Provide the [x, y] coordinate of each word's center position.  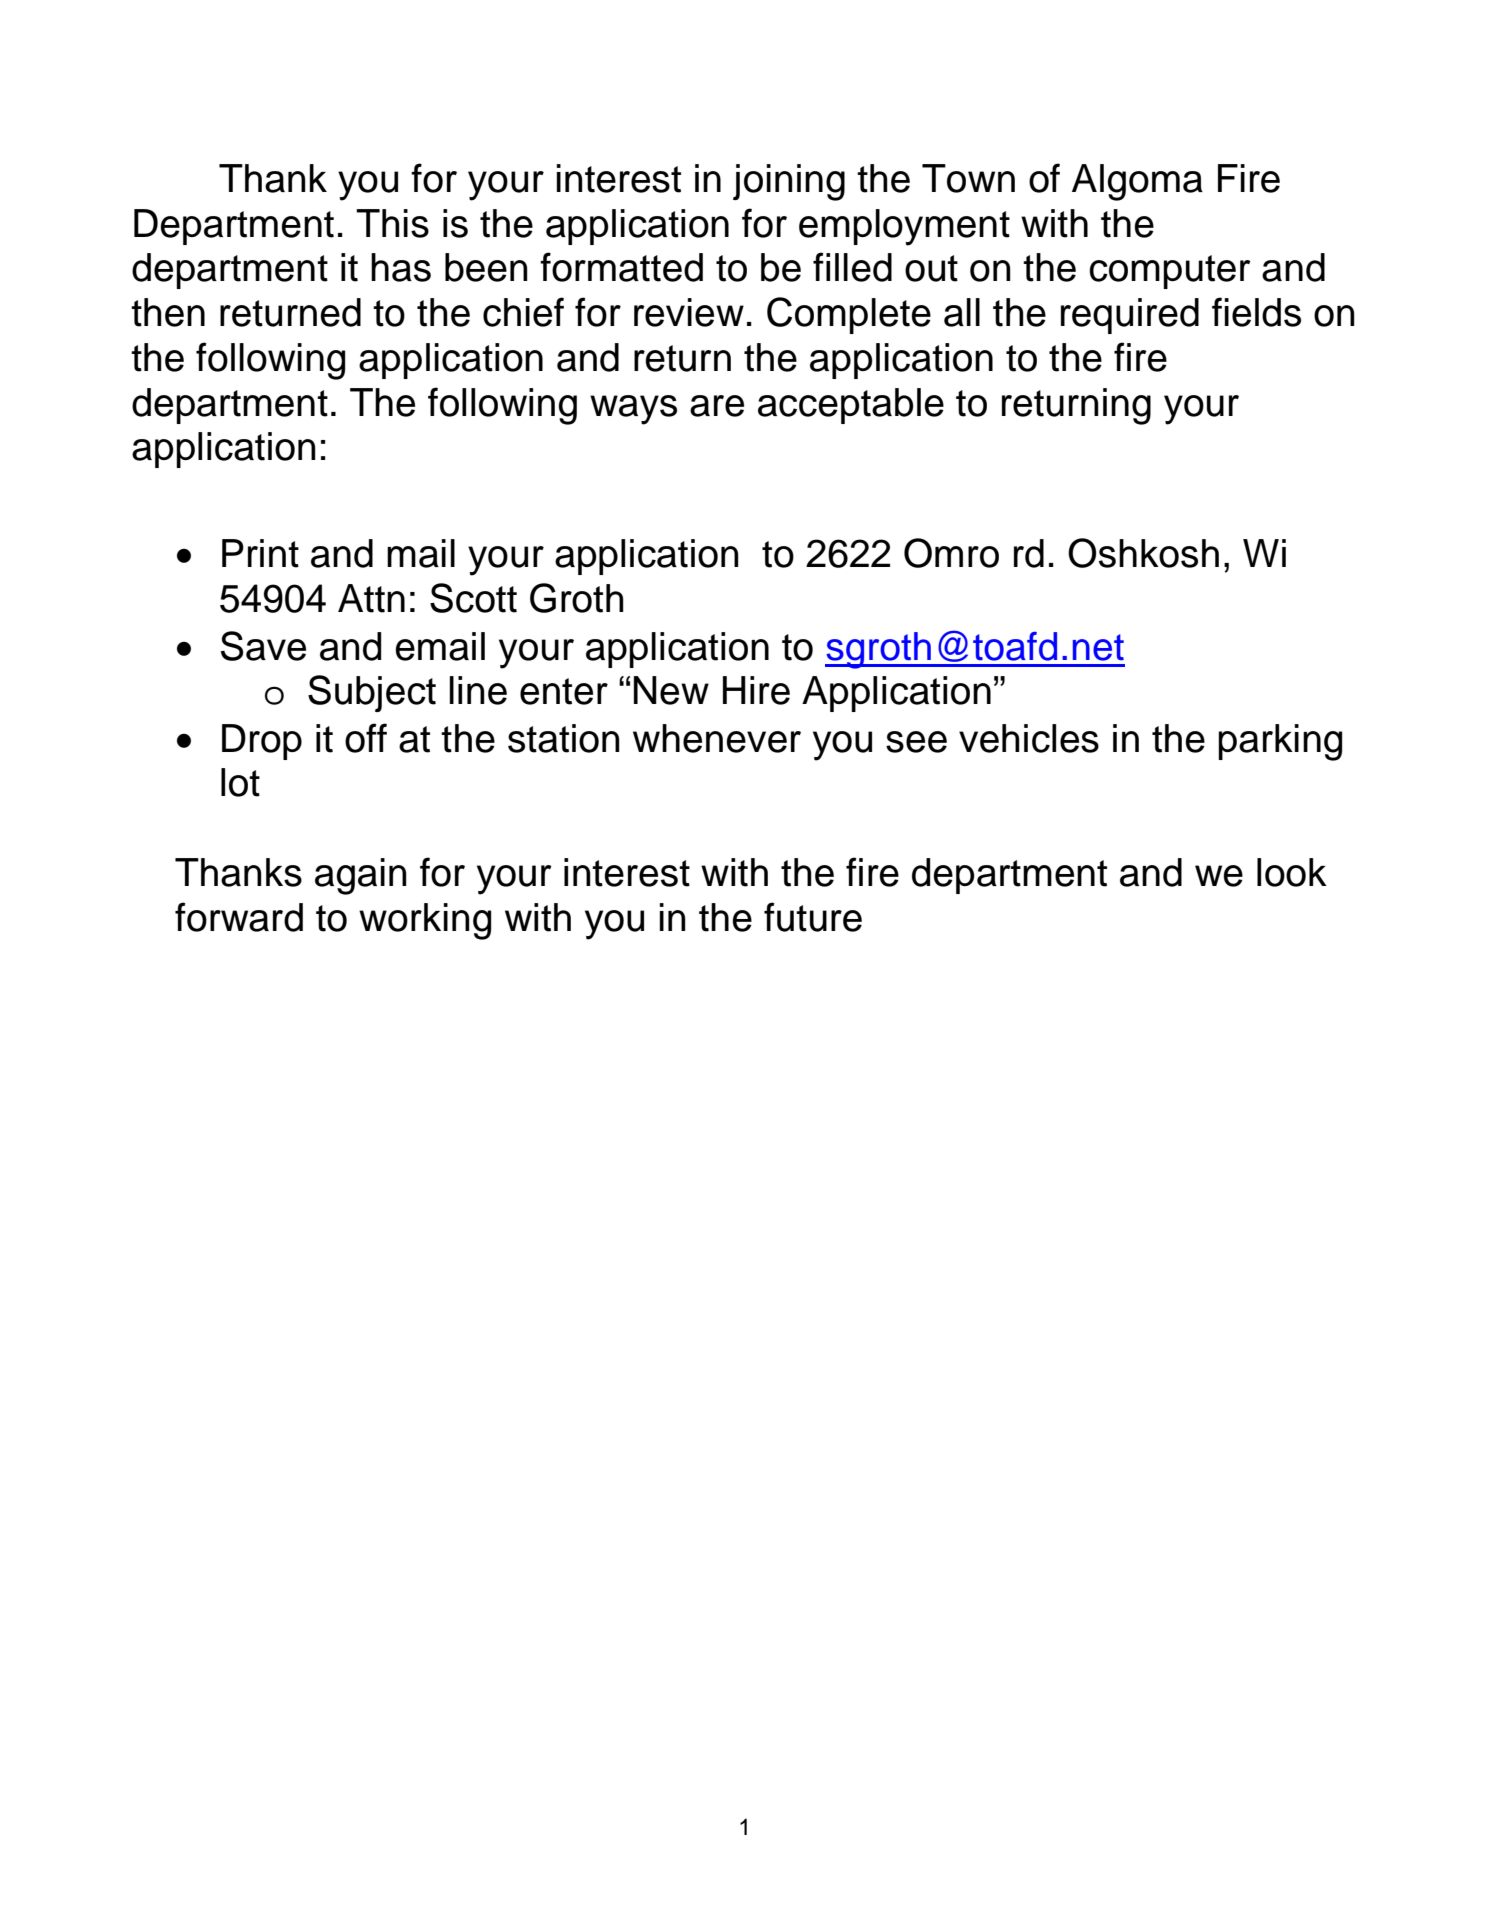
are [717, 406]
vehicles [1029, 738]
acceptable [851, 406]
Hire [756, 690]
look [1292, 872]
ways [633, 410]
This [392, 223]
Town [968, 178]
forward [239, 917]
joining [789, 182]
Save [263, 646]
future [813, 917]
